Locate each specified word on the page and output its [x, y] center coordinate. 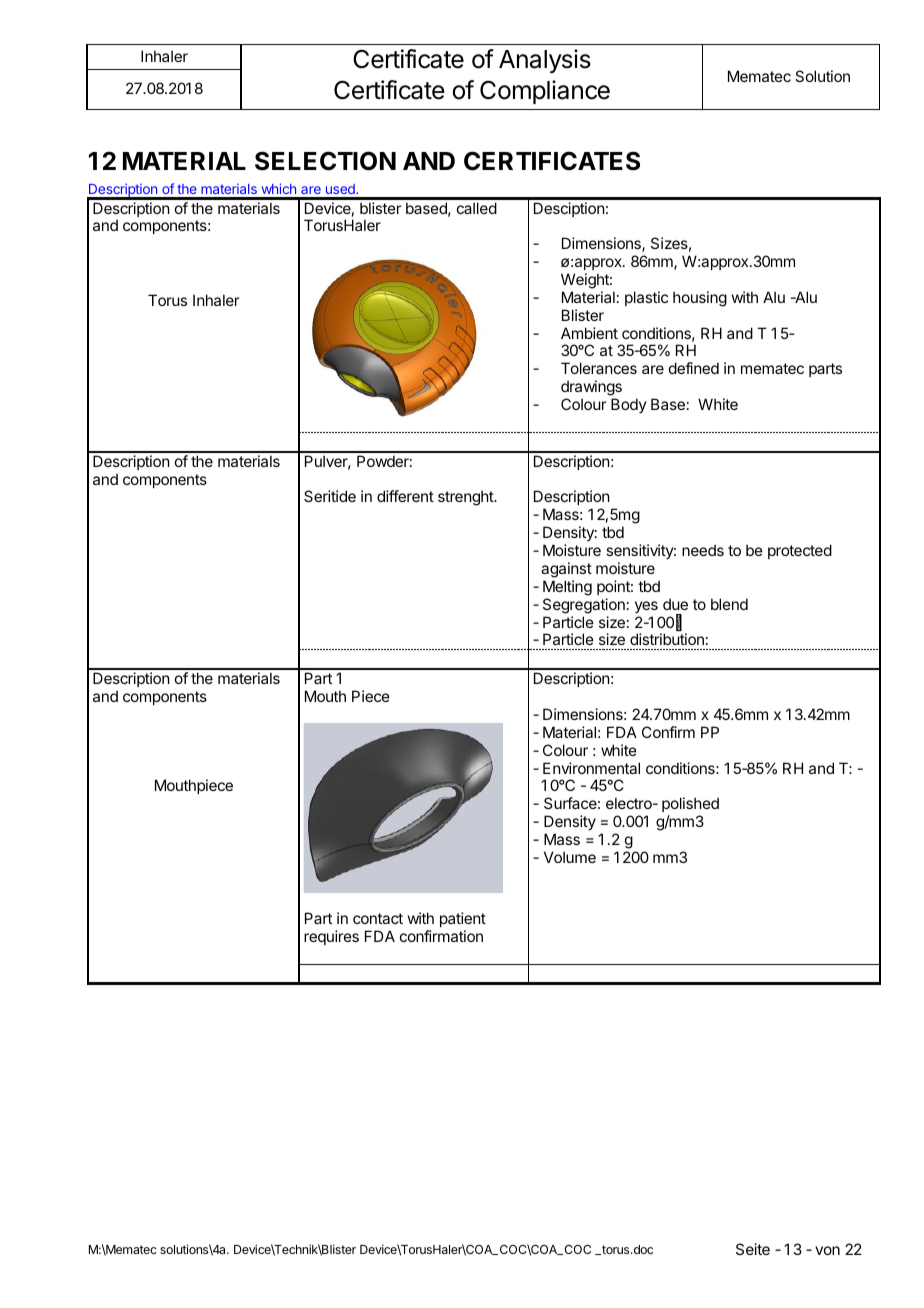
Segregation [584, 606]
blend [729, 604]
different [405, 496]
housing [700, 299]
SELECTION [325, 161]
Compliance [545, 92]
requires [331, 937]
